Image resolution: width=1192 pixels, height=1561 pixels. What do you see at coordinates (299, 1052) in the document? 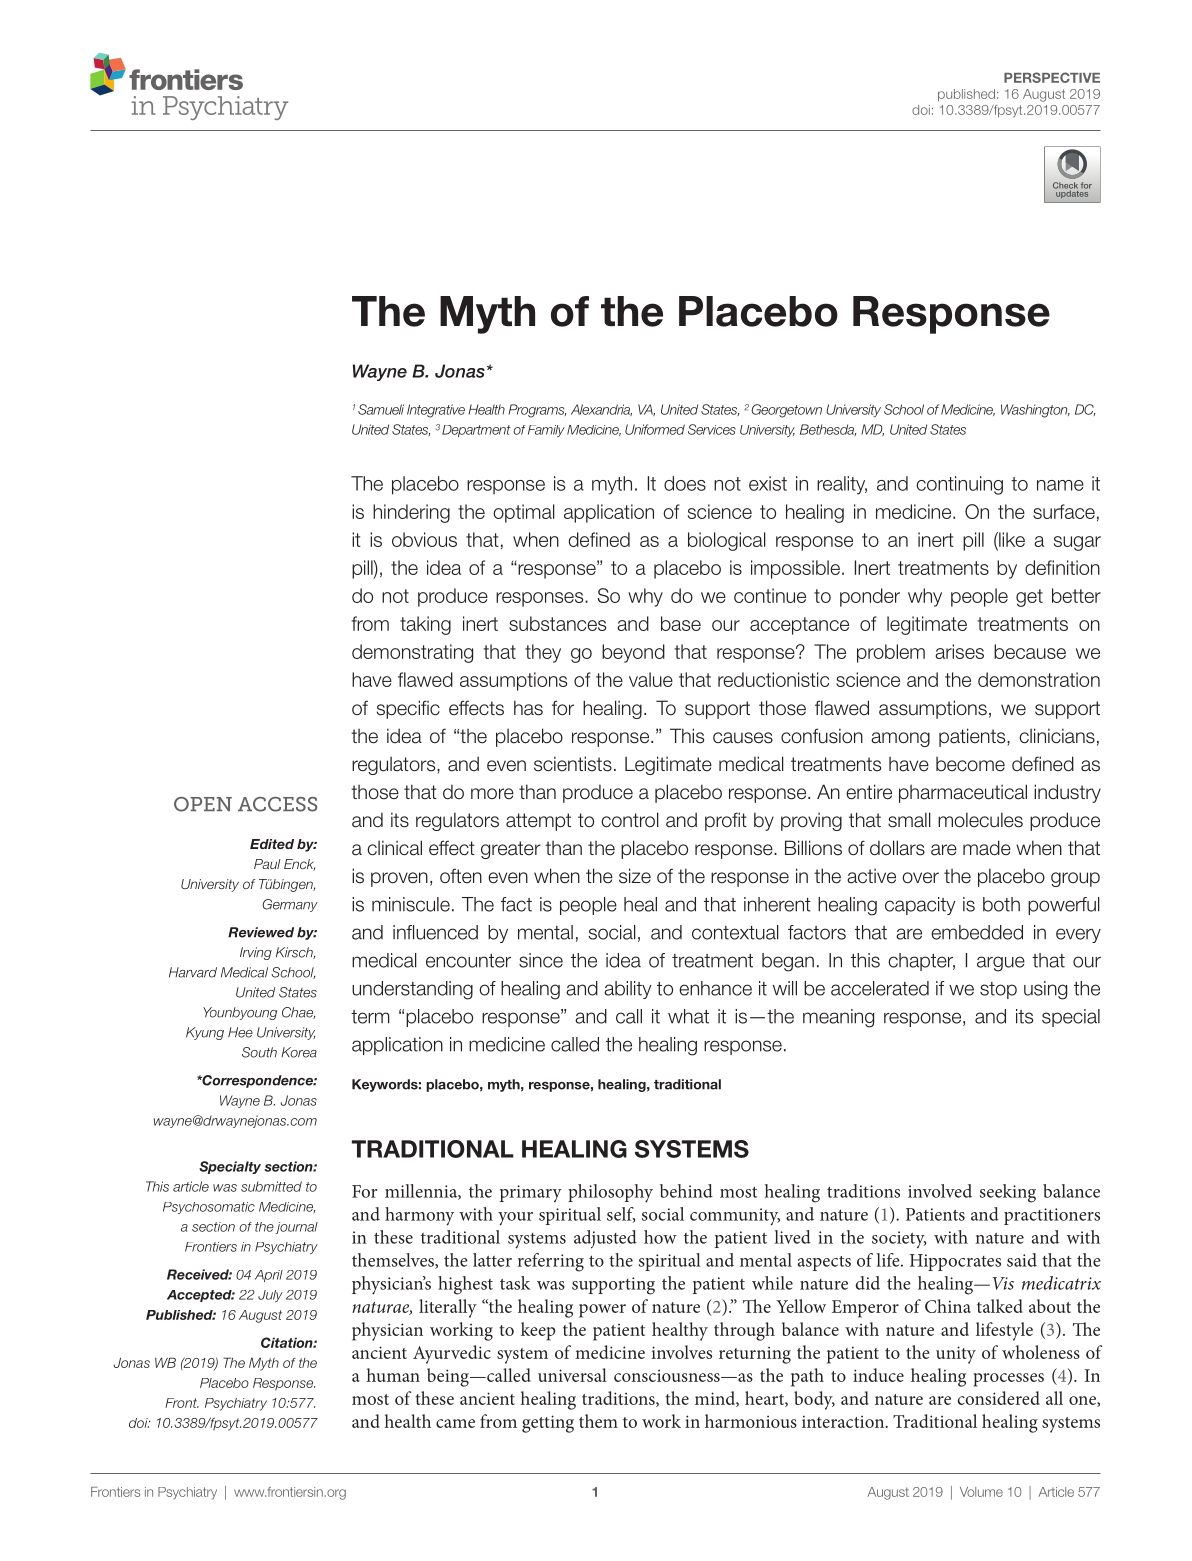
I see `Korea` at bounding box center [299, 1052].
